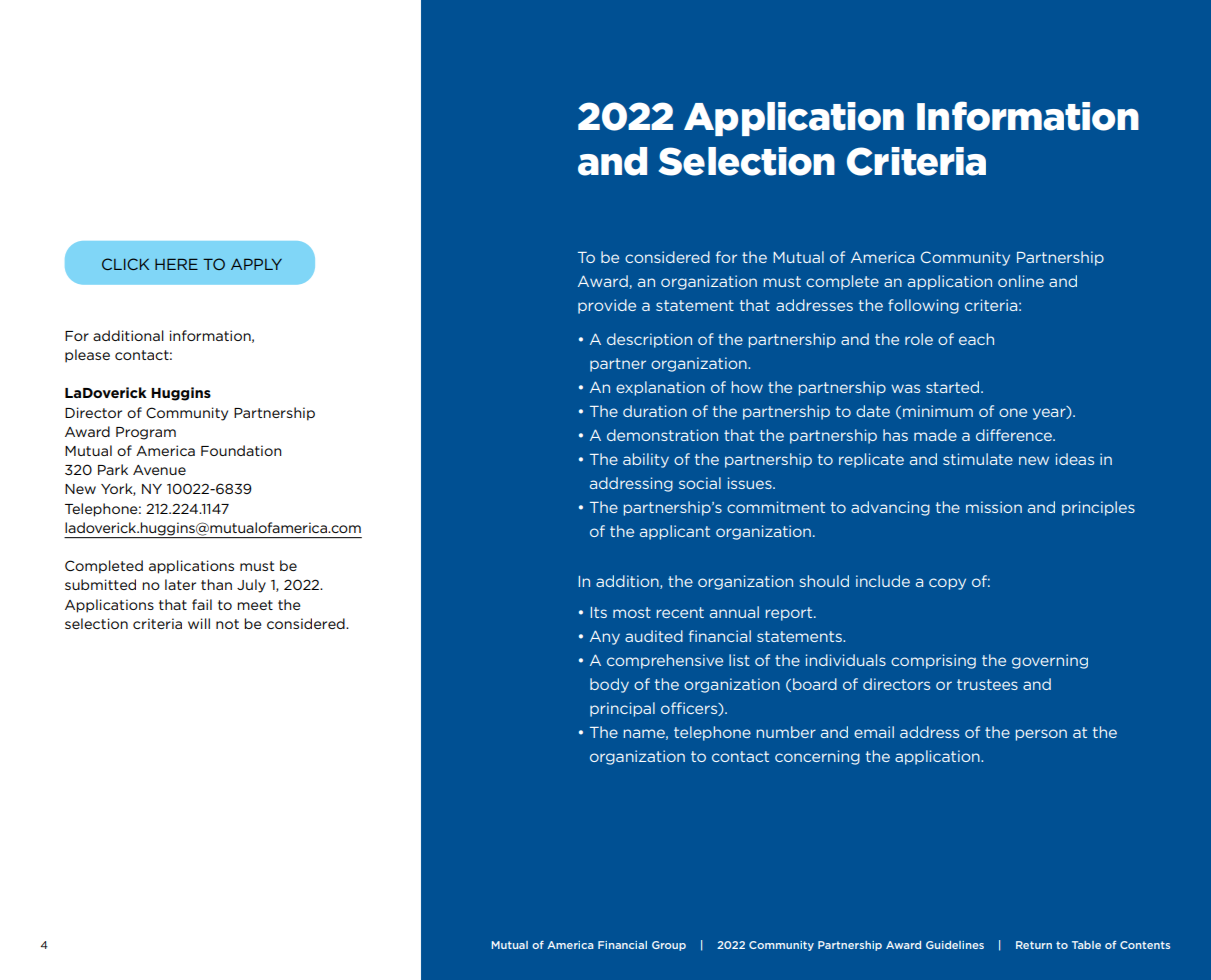 The height and width of the screenshot is (980, 1211). What do you see at coordinates (176, 264) in the screenshot?
I see `HERE` at bounding box center [176, 264].
